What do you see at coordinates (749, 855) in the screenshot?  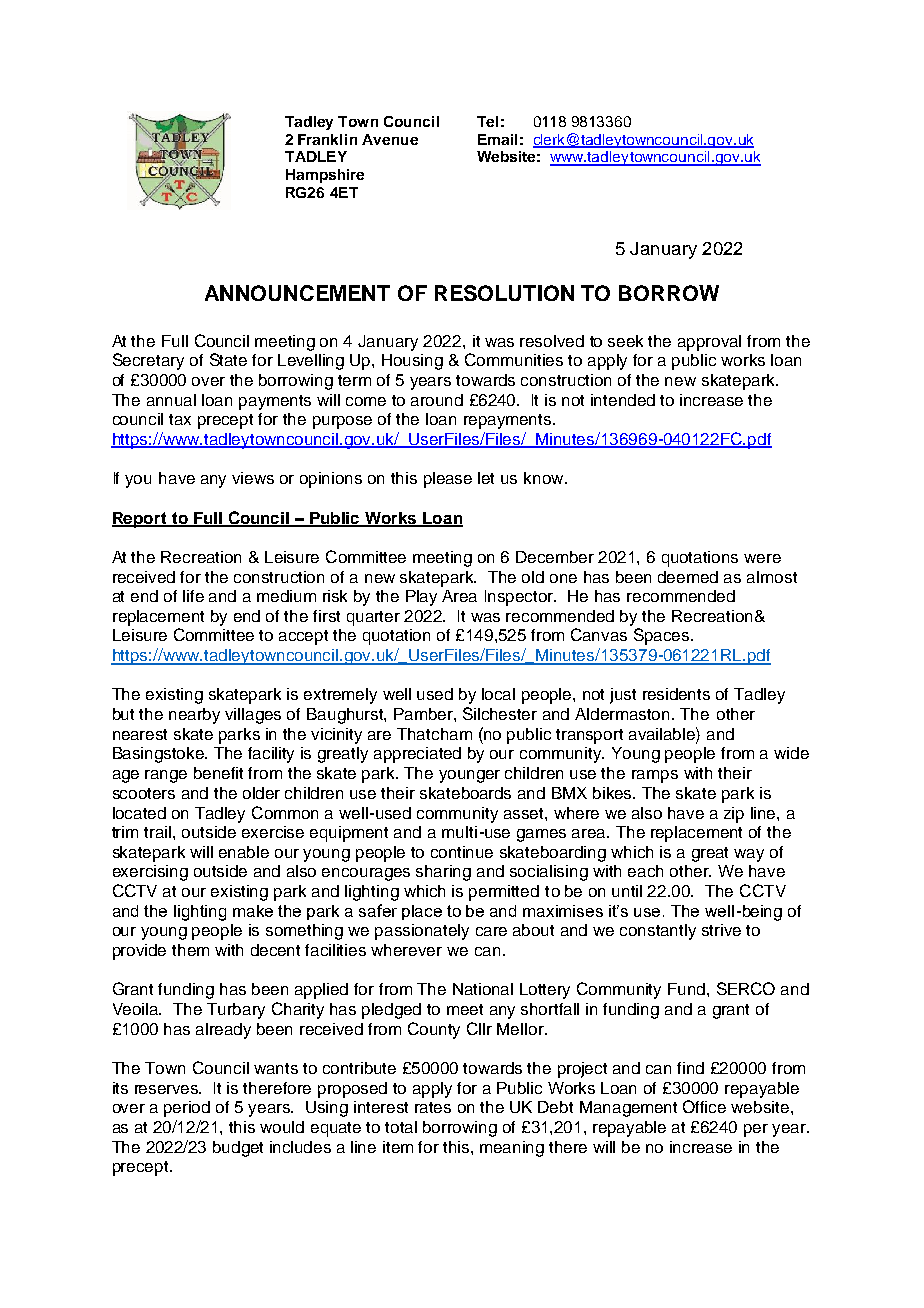 I see `way` at bounding box center [749, 855].
